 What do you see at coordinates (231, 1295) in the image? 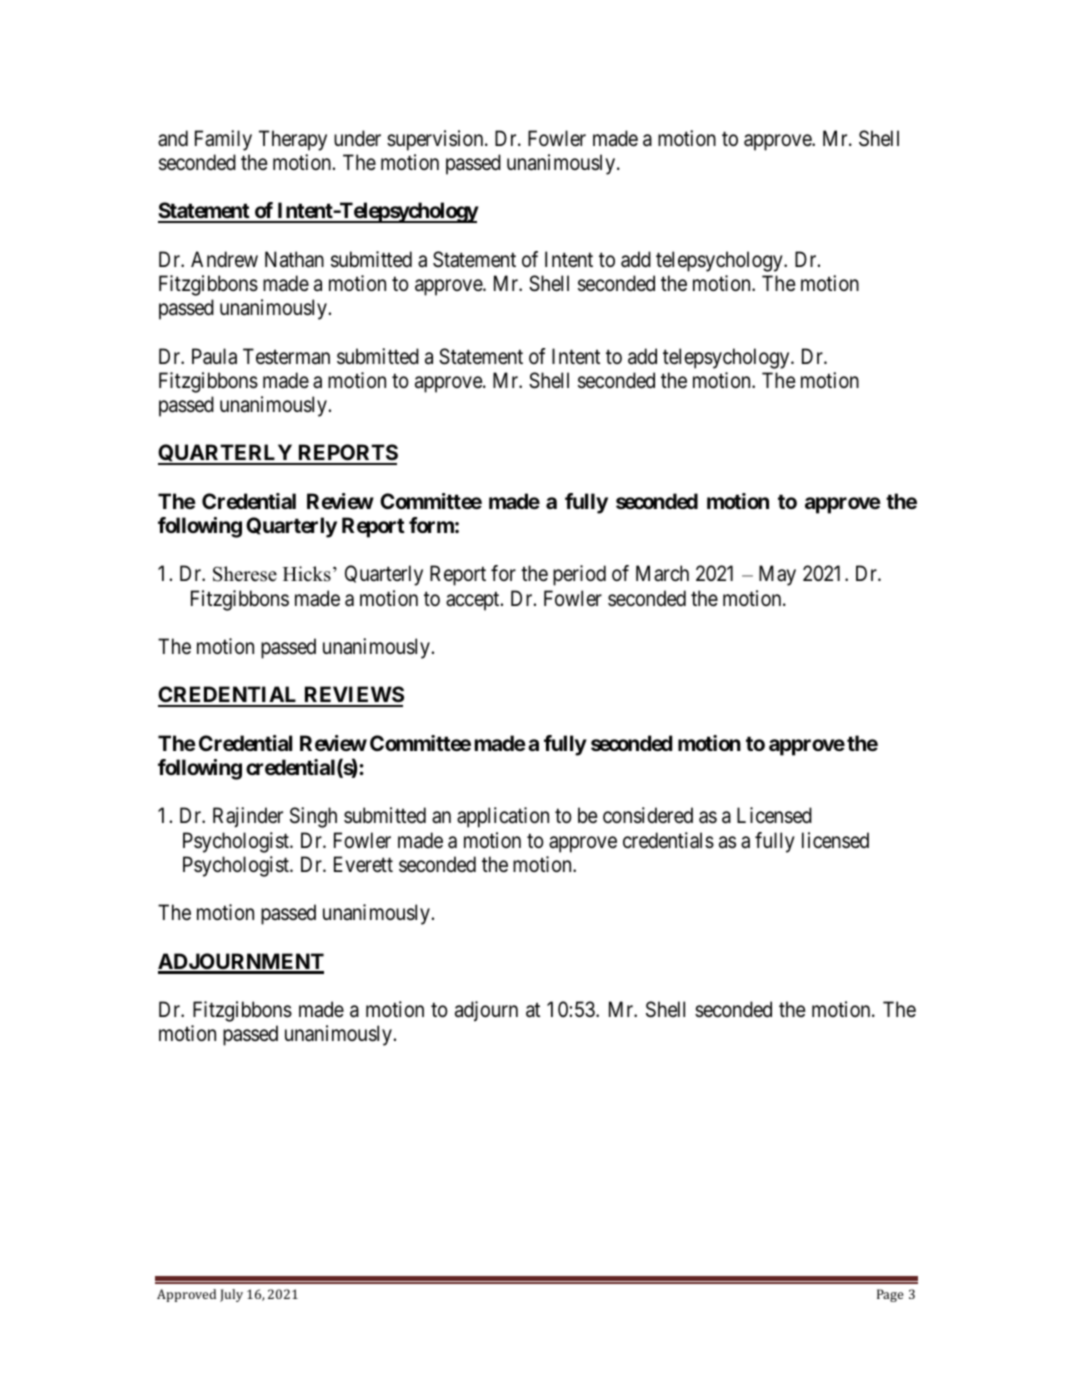
I see `July` at bounding box center [231, 1295].
